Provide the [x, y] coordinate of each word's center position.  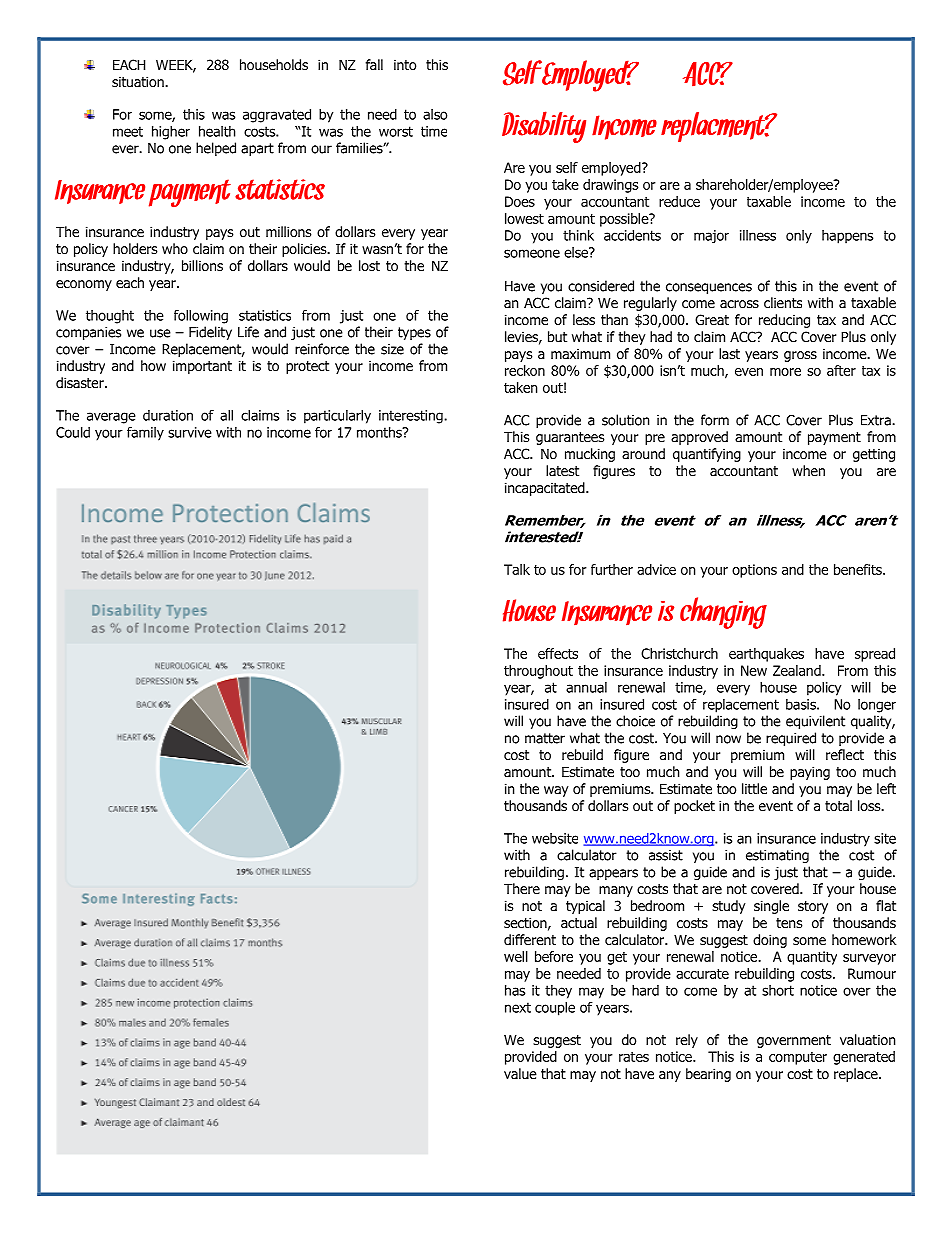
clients [783, 302]
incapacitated [546, 489]
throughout [538, 672]
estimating [777, 856]
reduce [679, 201]
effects [558, 653]
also [435, 114]
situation [139, 81]
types [414, 333]
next [518, 1007]
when [808, 470]
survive [190, 432]
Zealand [798, 670]
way [556, 791]
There [522, 888]
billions [202, 266]
